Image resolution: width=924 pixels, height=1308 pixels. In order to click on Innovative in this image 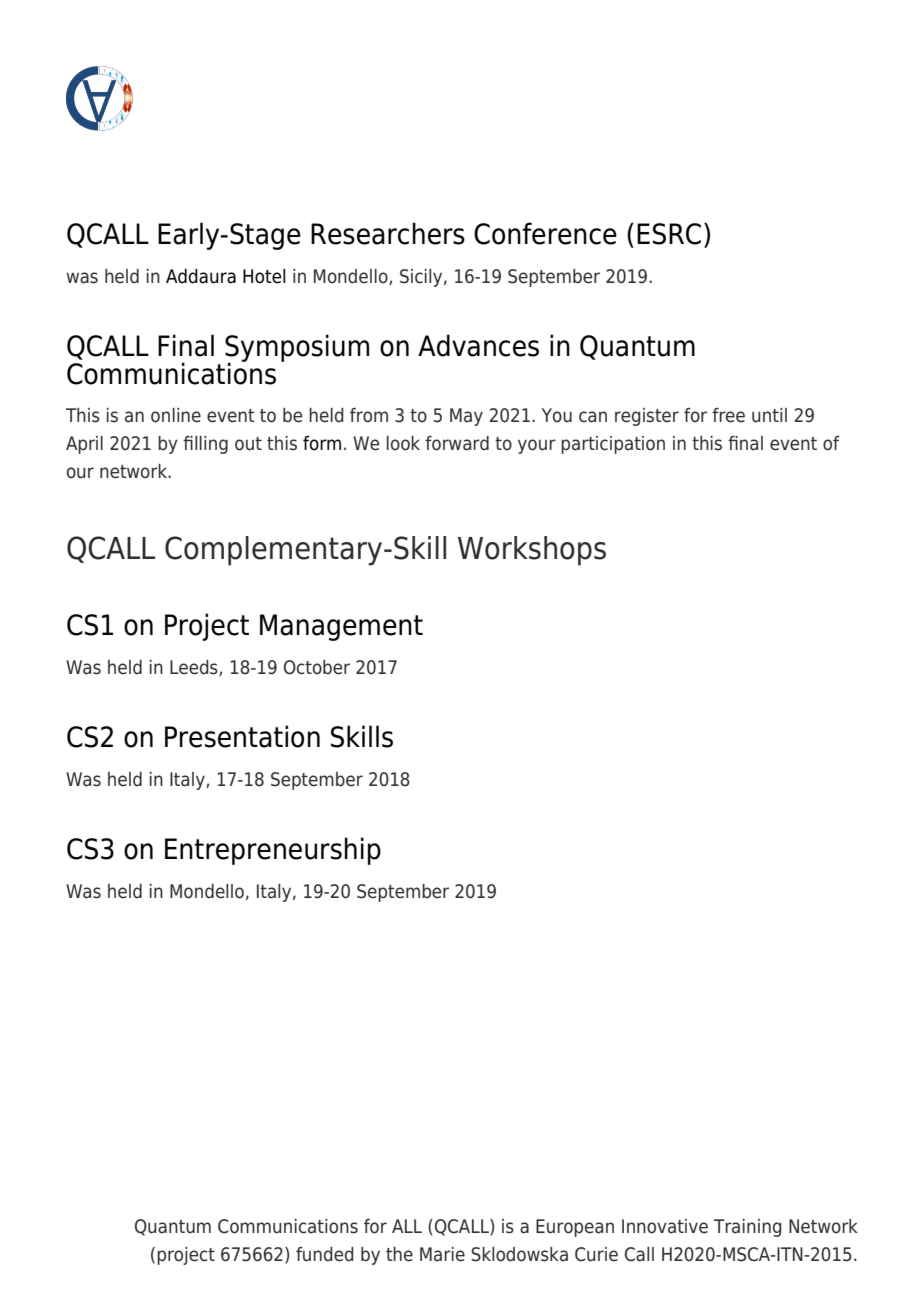, I will do `click(665, 1226)`.
